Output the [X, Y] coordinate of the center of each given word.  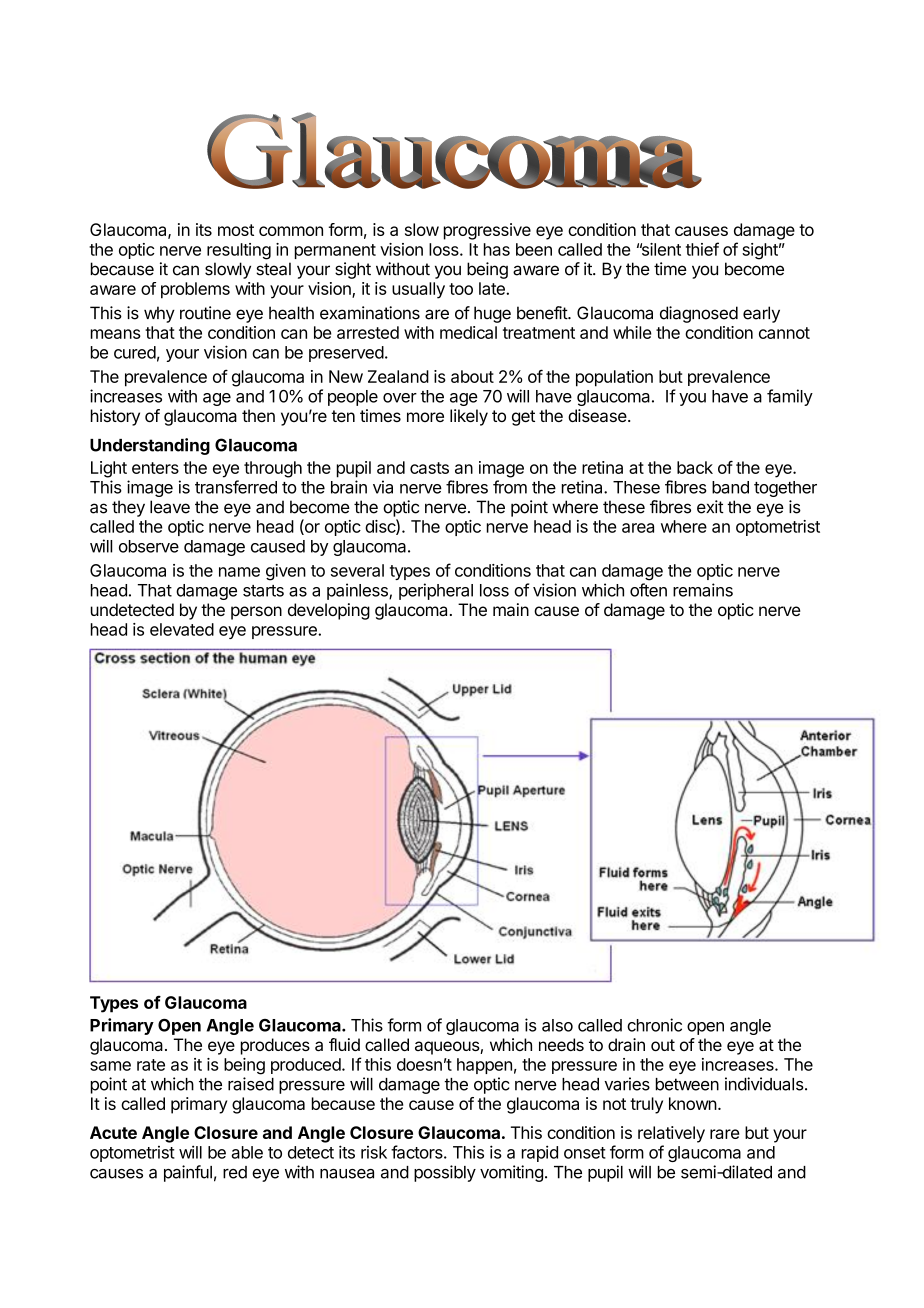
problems [195, 290]
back [695, 467]
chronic [654, 1025]
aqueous [448, 1048]
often [648, 590]
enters [155, 468]
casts [429, 468]
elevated [182, 629]
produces [275, 1046]
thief [702, 249]
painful [188, 1173]
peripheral [436, 591]
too [461, 289]
